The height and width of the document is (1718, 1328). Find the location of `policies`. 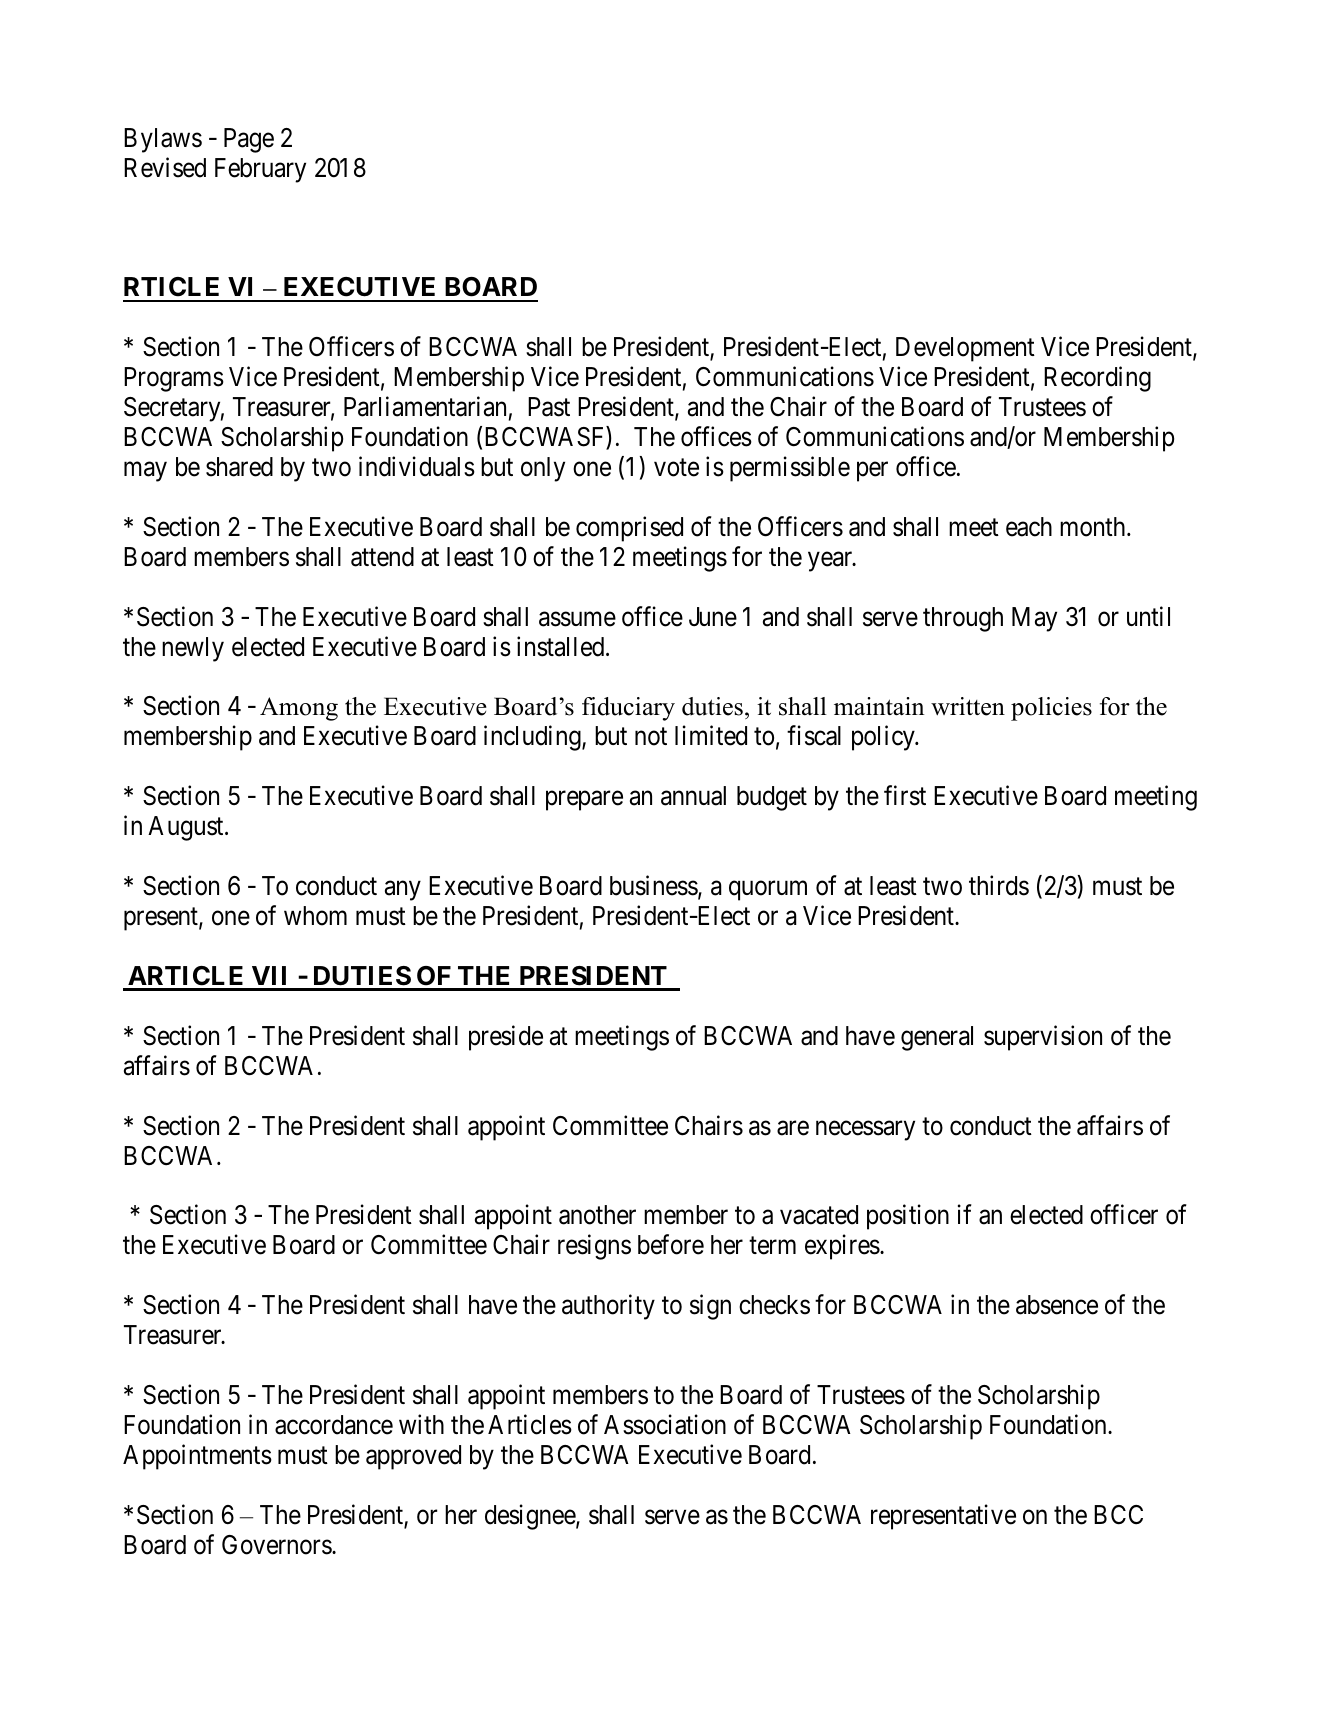

policies is located at coordinates (1051, 709).
